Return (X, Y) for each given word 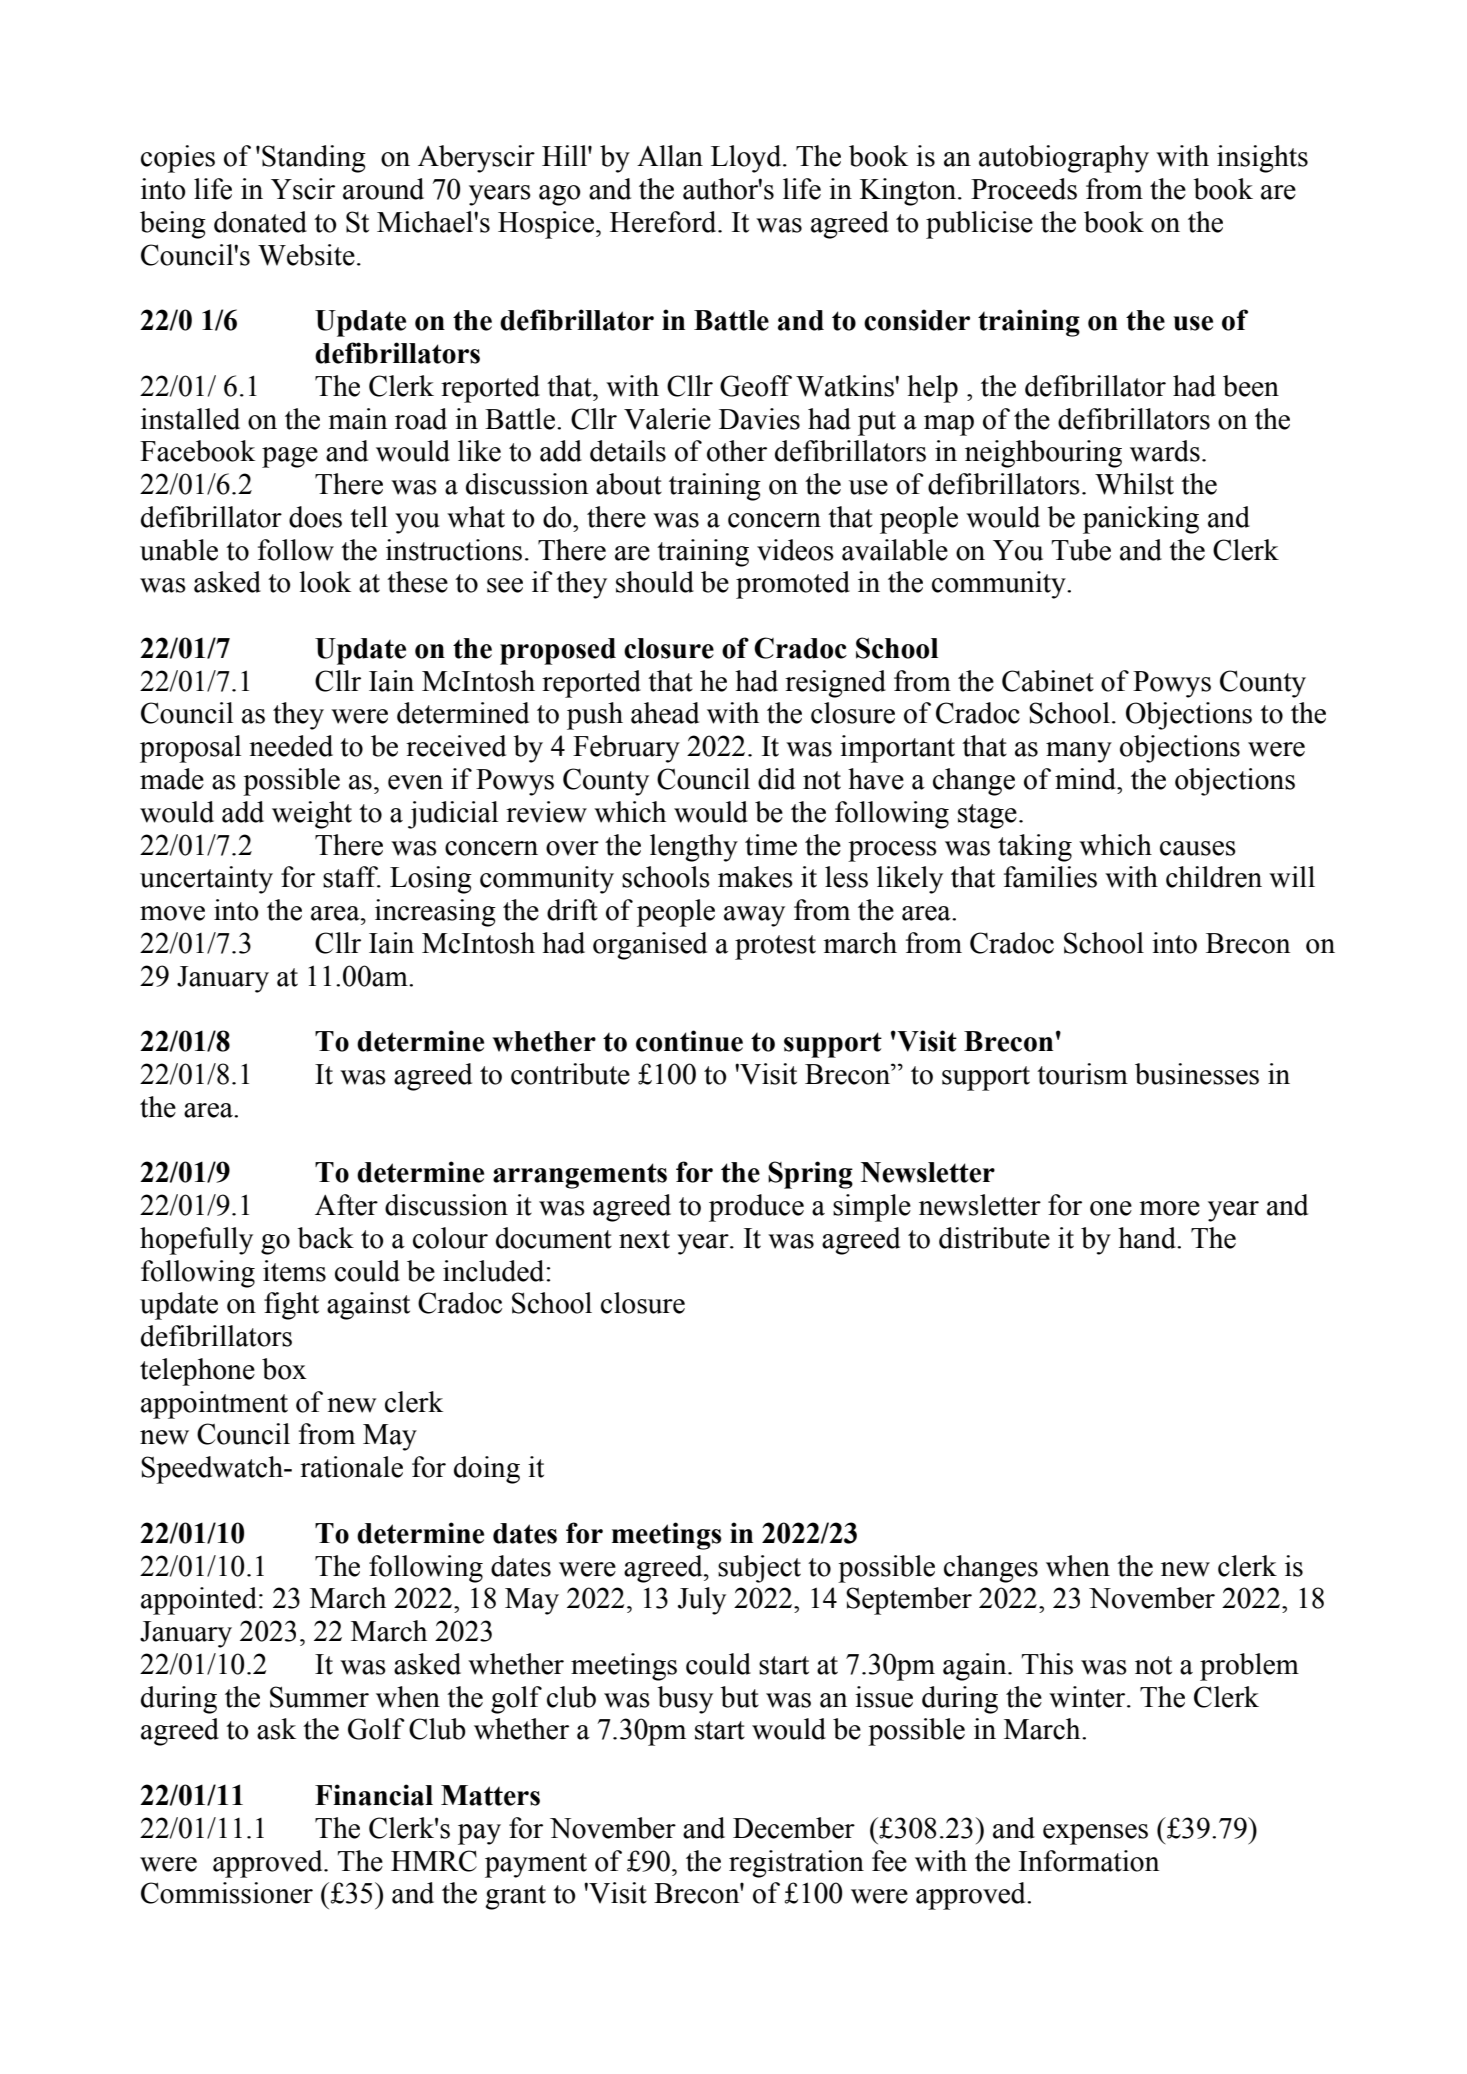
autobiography (1064, 159)
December (794, 1828)
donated (260, 222)
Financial (374, 1795)
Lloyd (747, 159)
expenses (1095, 1834)
